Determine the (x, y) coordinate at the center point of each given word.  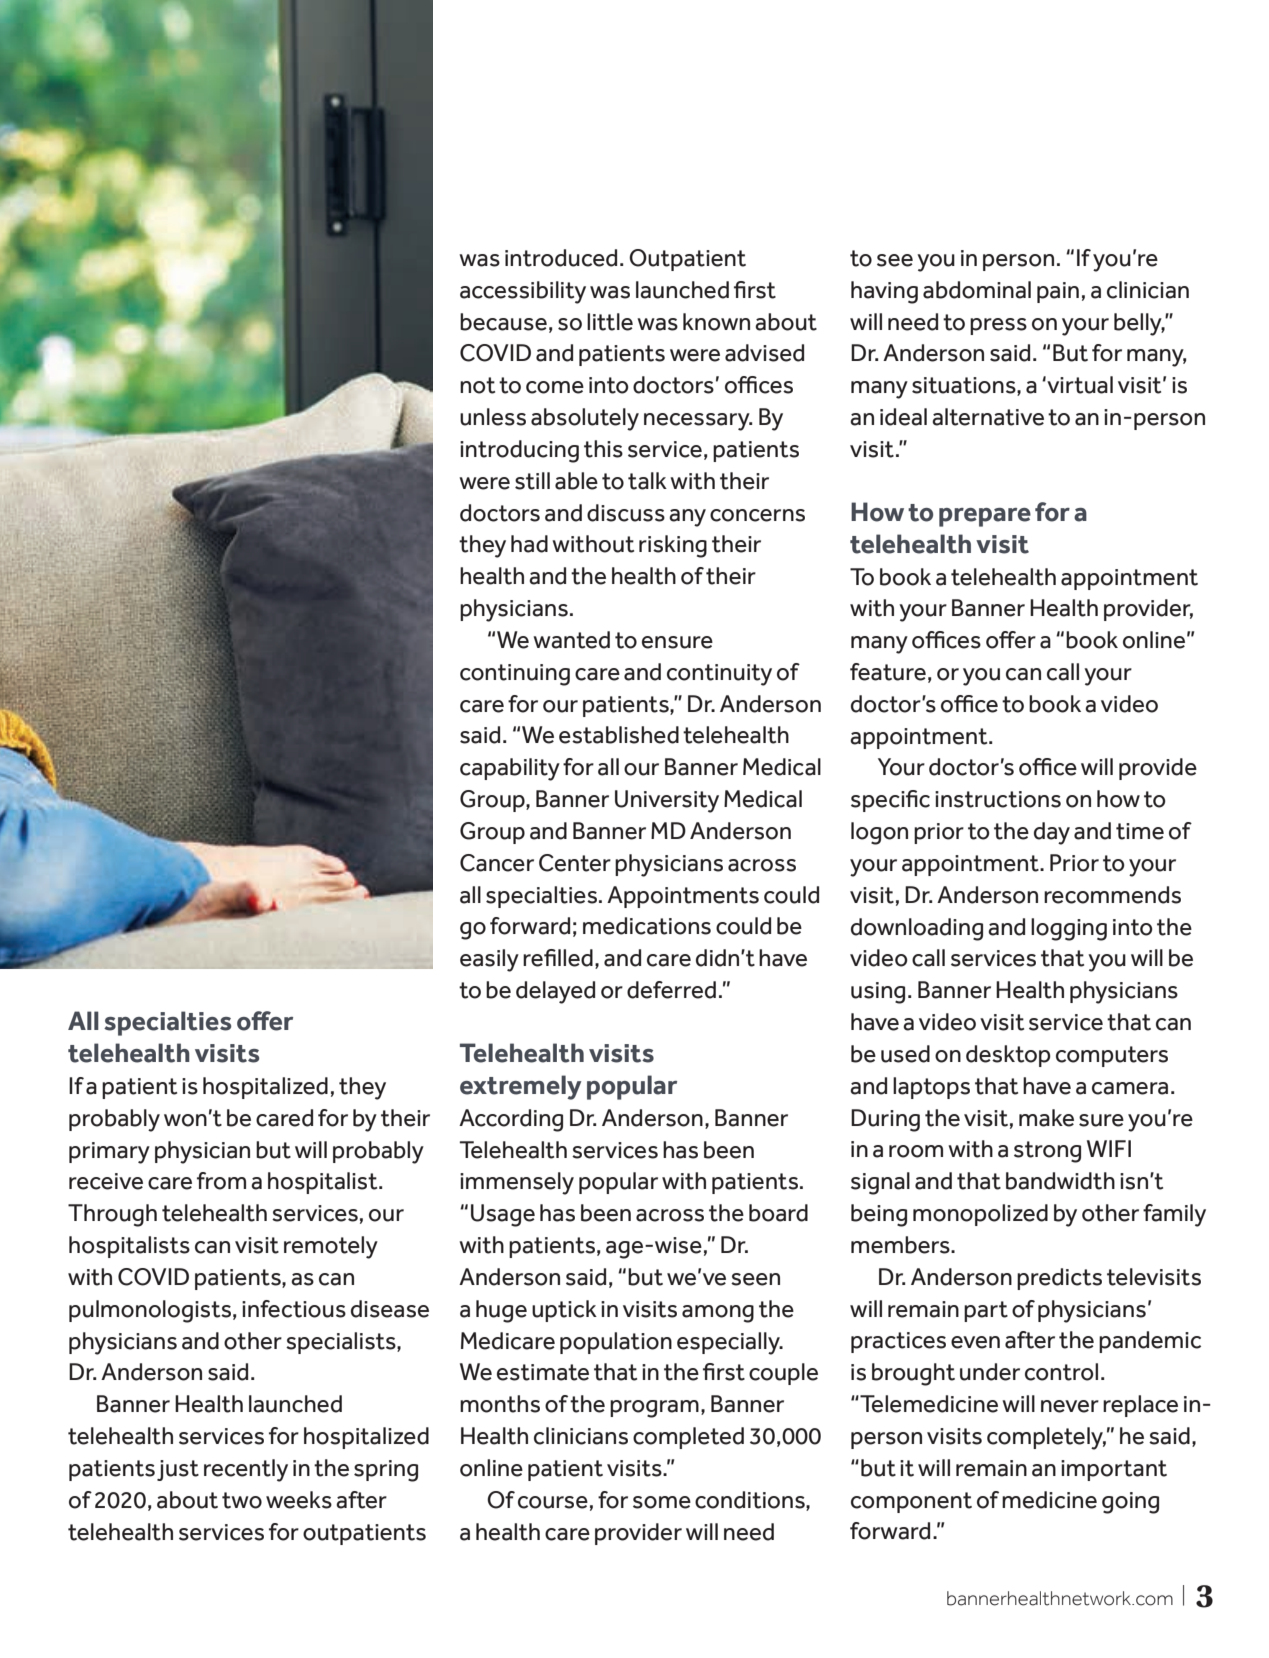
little (610, 322)
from (221, 1181)
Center (575, 863)
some (662, 1502)
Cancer (497, 863)
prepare (985, 517)
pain (1058, 292)
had (529, 544)
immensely (517, 1183)
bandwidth (1060, 1181)
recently (246, 1470)
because (503, 322)
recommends (1112, 895)
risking (673, 546)
